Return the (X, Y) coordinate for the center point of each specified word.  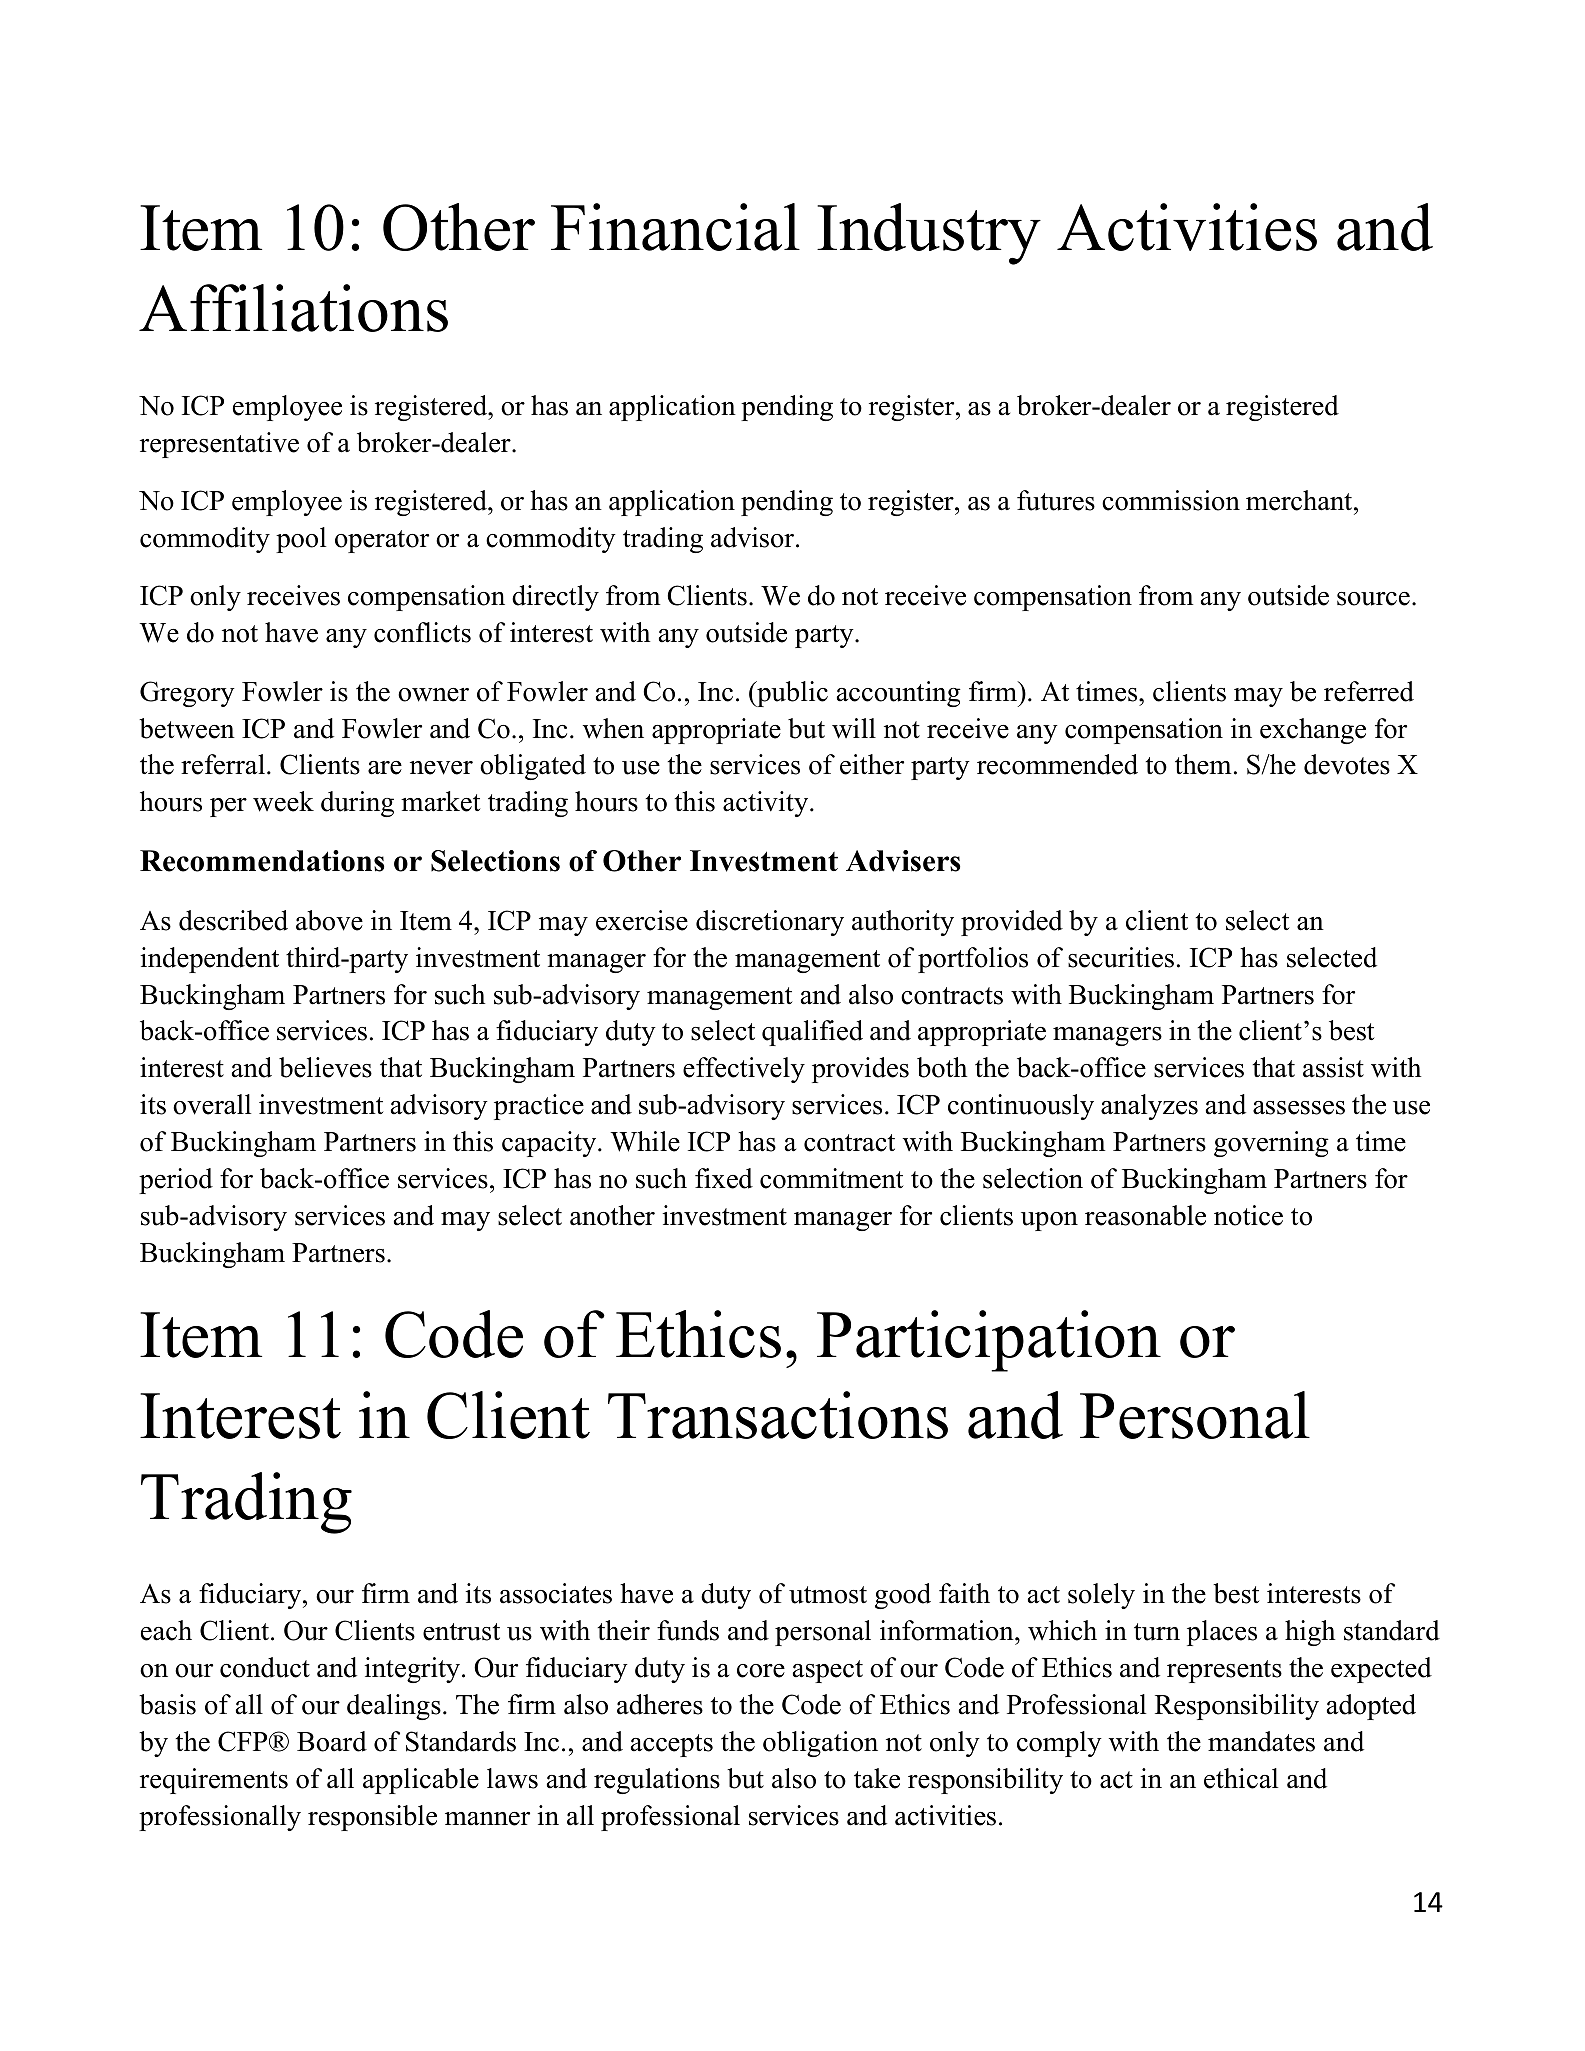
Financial (675, 227)
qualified (812, 1033)
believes (325, 1067)
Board (332, 1741)
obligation (820, 1744)
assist (1333, 1067)
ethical (1241, 1778)
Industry (929, 234)
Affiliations (293, 308)
